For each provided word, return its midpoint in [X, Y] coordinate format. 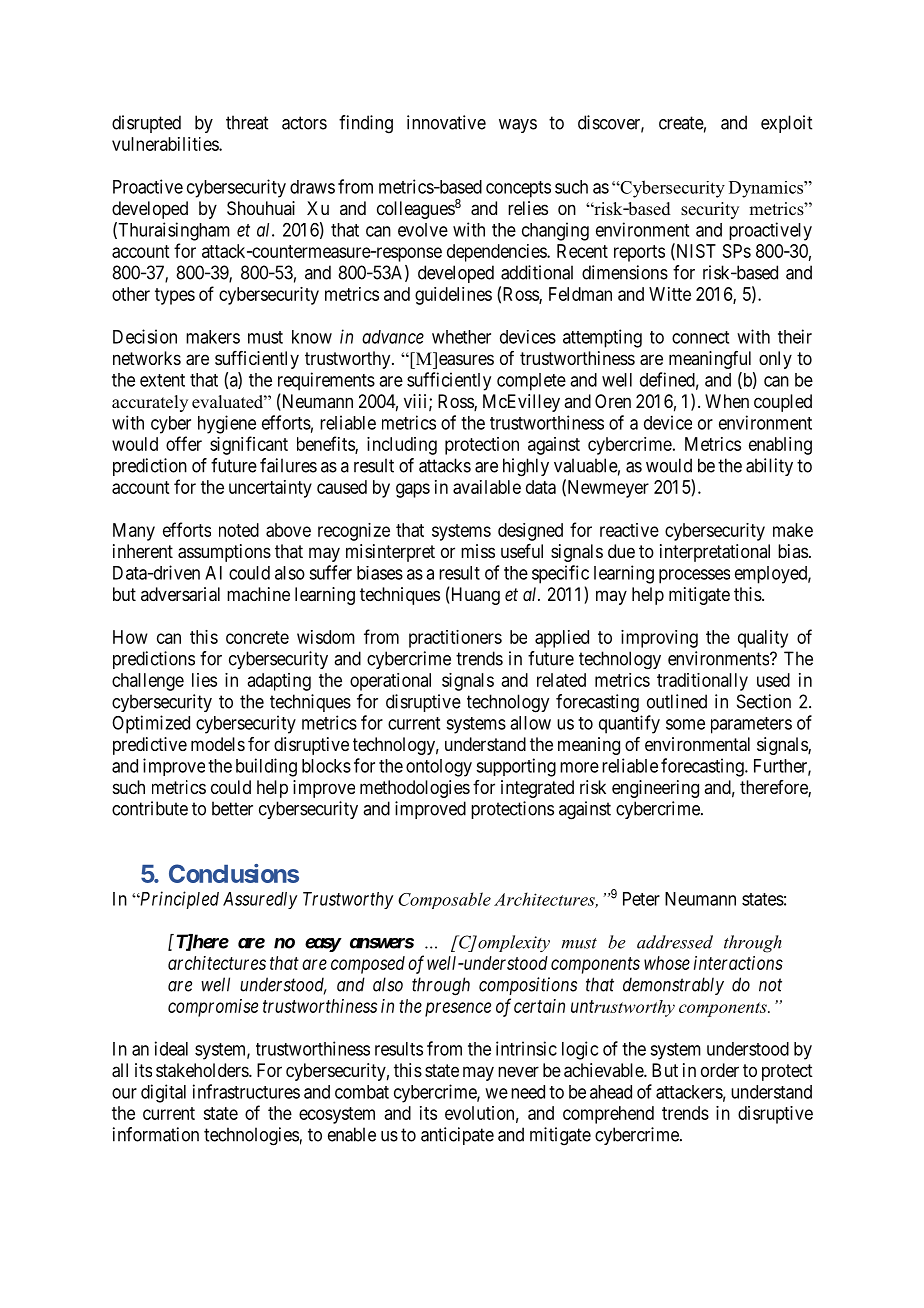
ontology [439, 768]
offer [184, 443]
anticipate [457, 1136]
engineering [655, 789]
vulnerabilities [166, 144]
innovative [446, 122]
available [487, 487]
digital [163, 1093]
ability [769, 467]
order [720, 1070]
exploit [786, 124]
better [232, 808]
